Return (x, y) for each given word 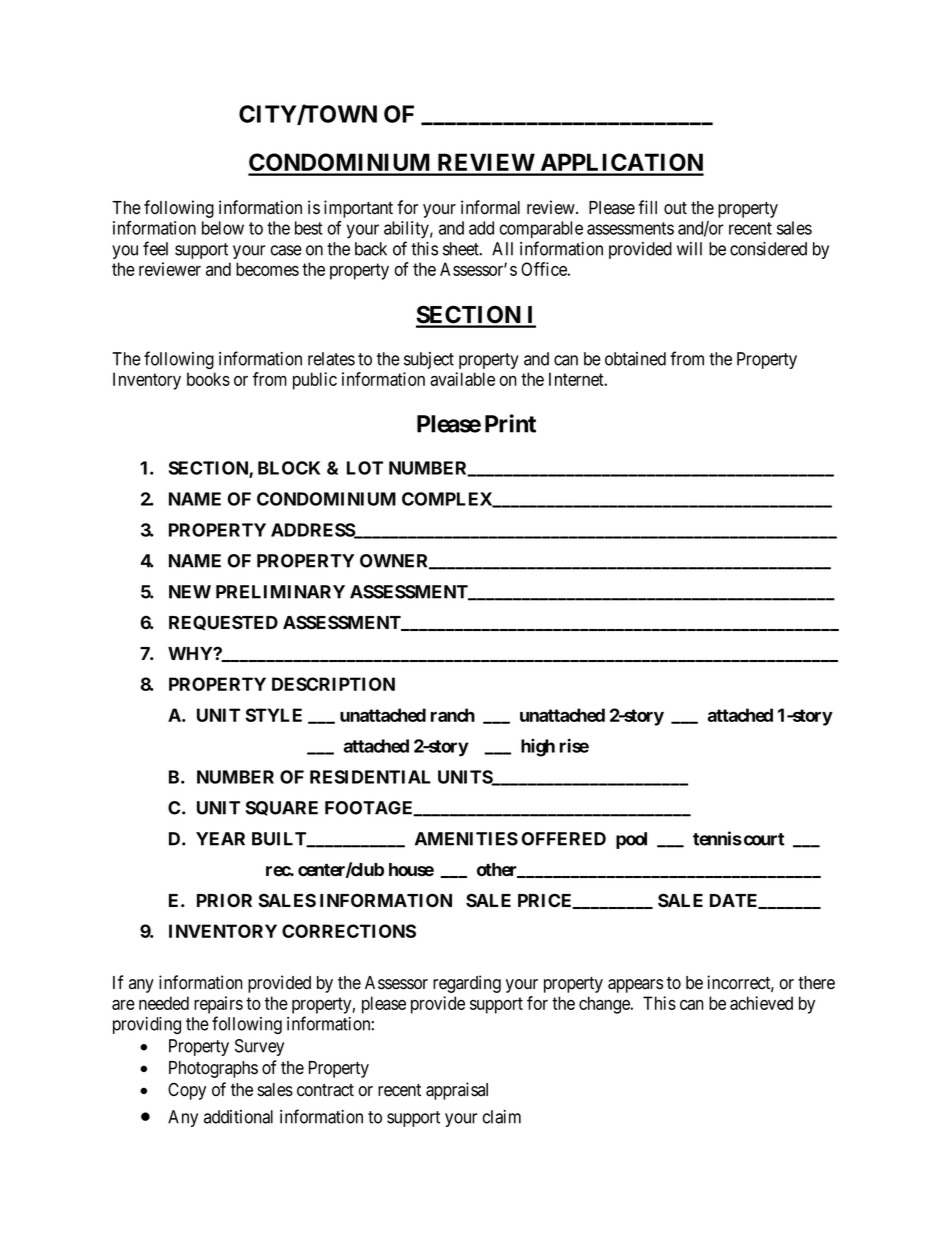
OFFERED (564, 839)
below (223, 228)
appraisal (457, 1091)
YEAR (220, 839)
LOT (365, 468)
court (762, 839)
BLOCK (289, 468)
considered (768, 249)
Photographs (213, 1069)
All (502, 249)
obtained (635, 359)
